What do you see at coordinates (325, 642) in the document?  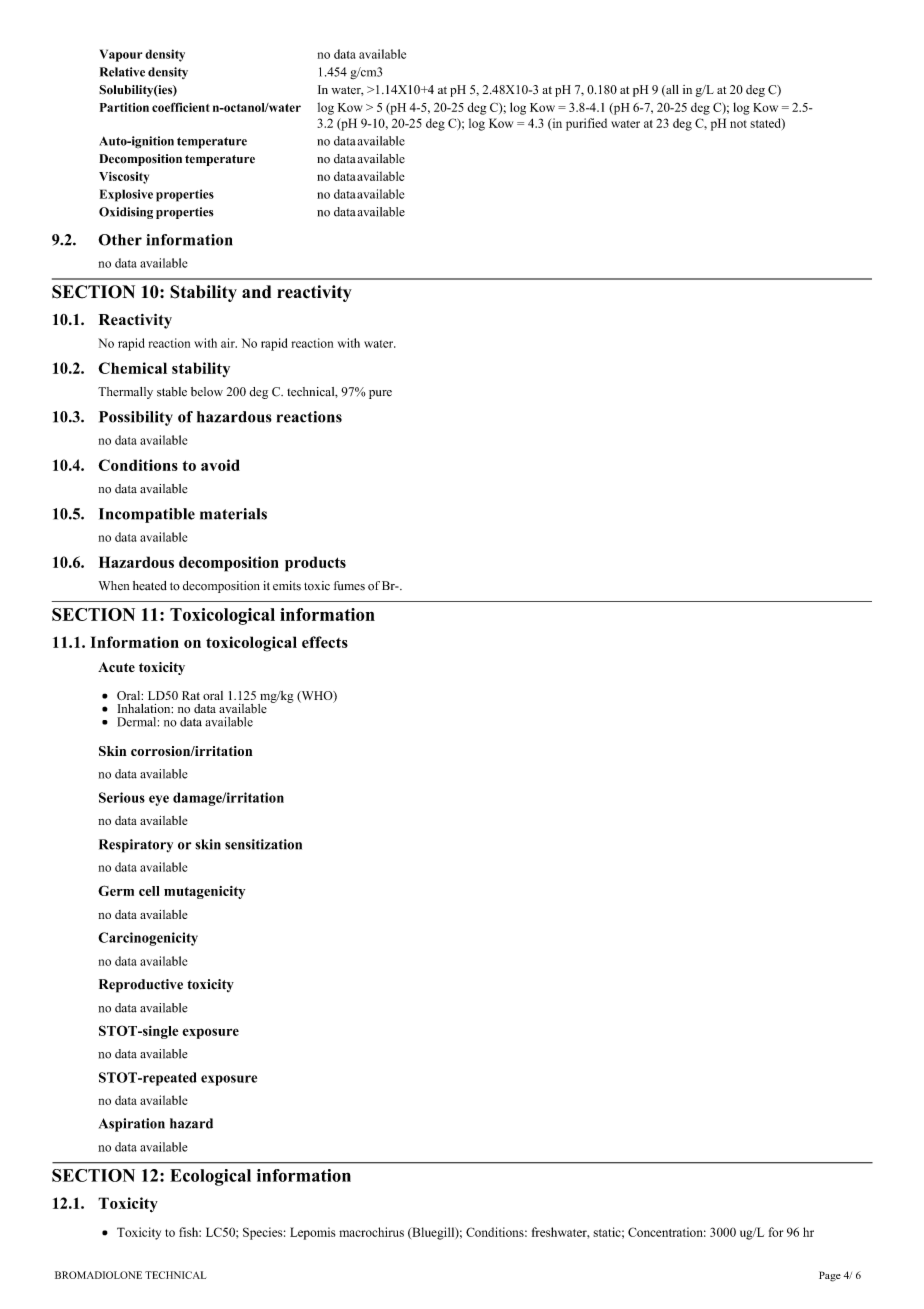 I see `effects` at bounding box center [325, 642].
